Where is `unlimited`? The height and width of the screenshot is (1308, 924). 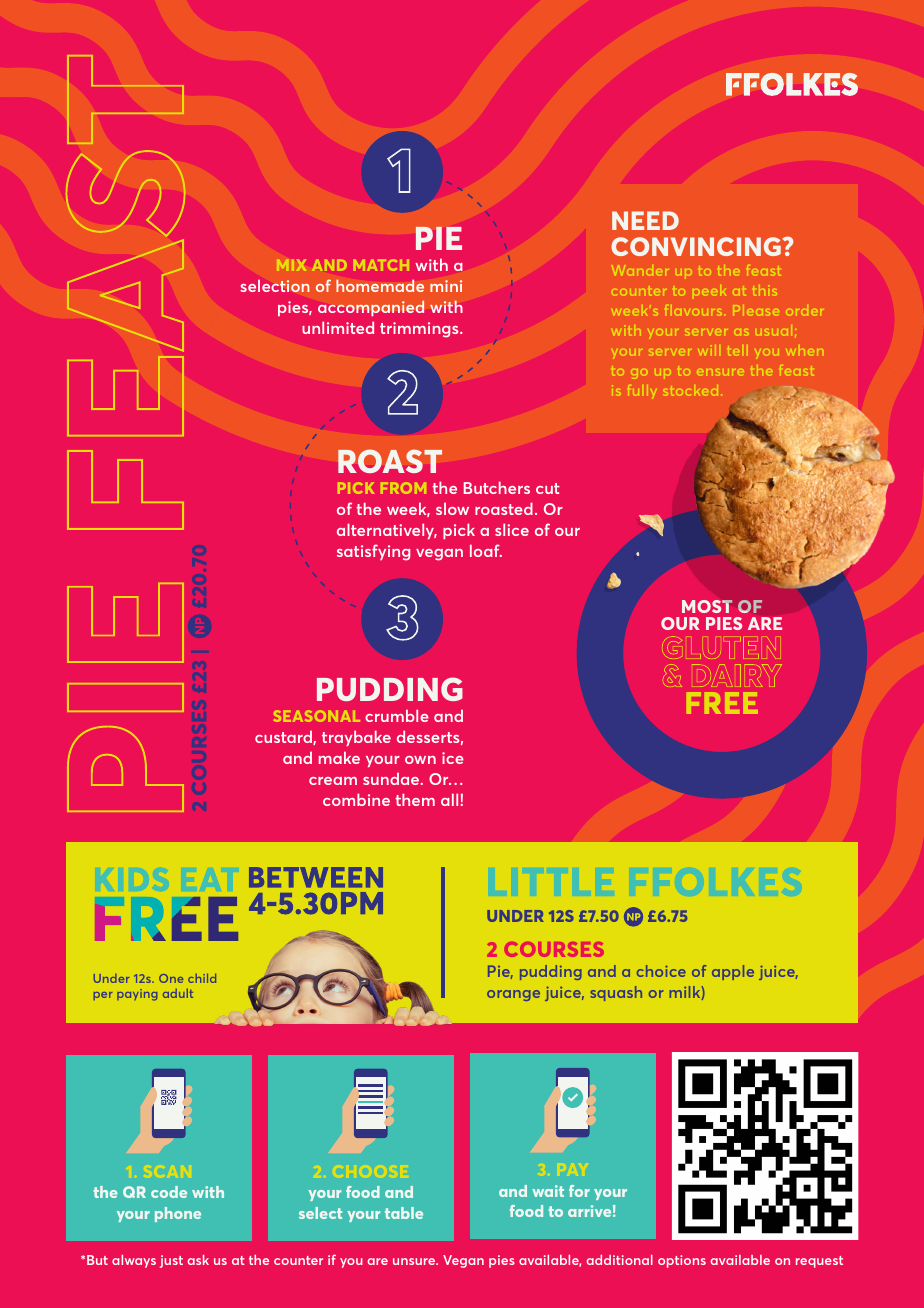
unlimited is located at coordinates (338, 327).
